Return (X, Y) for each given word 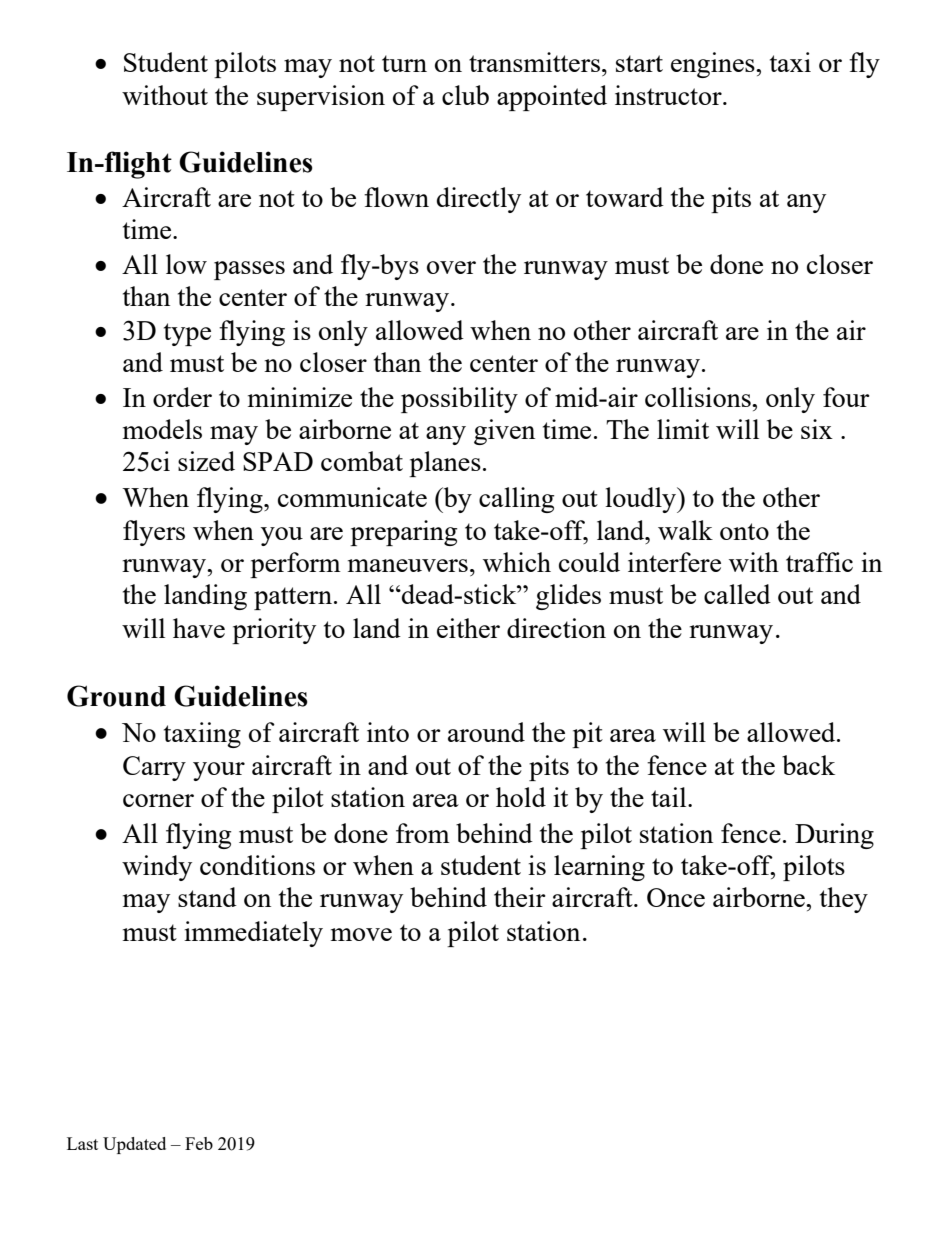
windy (157, 868)
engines (714, 65)
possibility (459, 400)
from (423, 833)
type (187, 334)
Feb (199, 1143)
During (834, 836)
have (199, 628)
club (465, 95)
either (468, 628)
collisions (699, 397)
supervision (321, 98)
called (737, 594)
